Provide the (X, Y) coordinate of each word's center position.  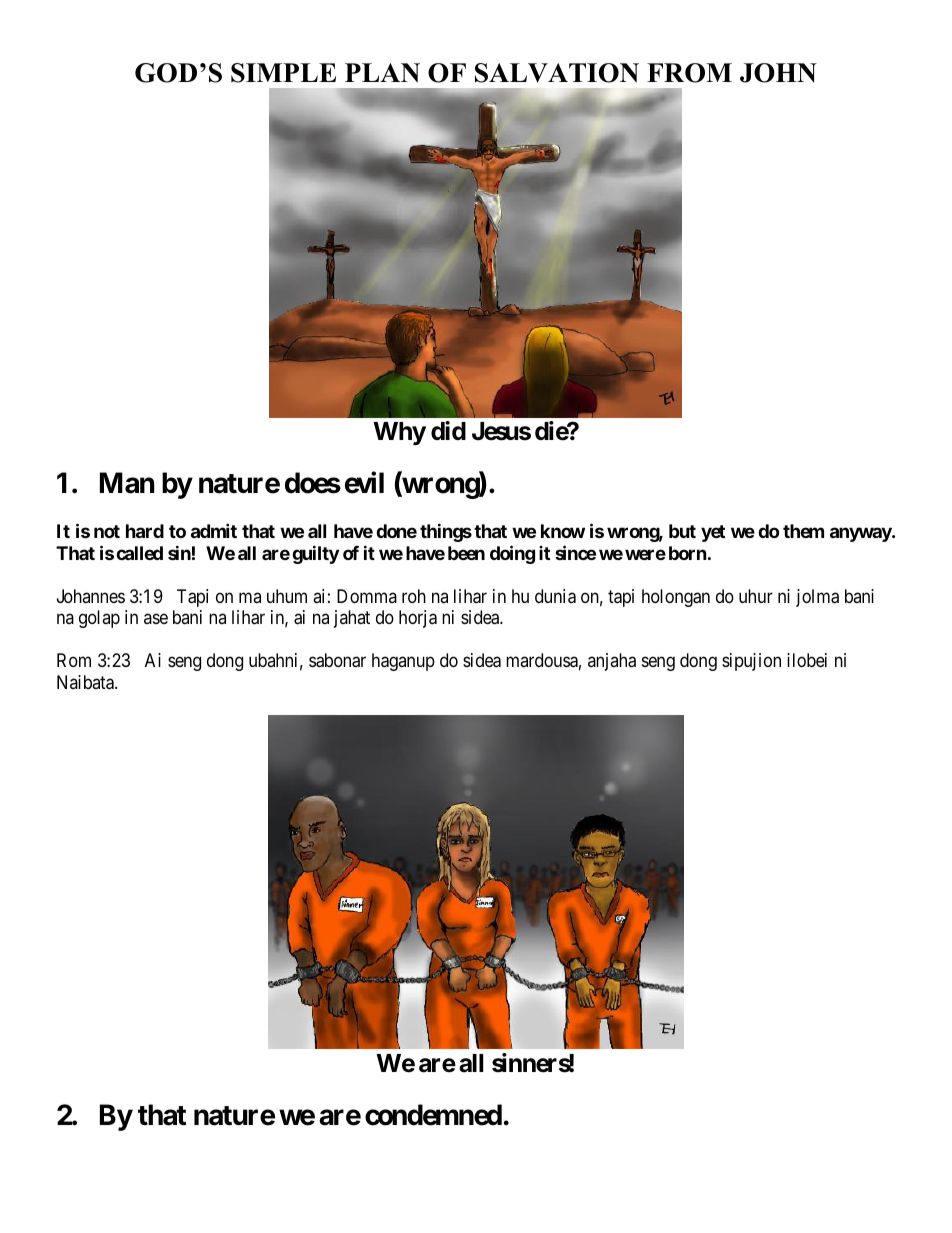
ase (156, 618)
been (466, 553)
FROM (689, 73)
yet (713, 533)
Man (127, 483)
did (448, 430)
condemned (433, 1115)
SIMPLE (283, 73)
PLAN (382, 73)
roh (414, 596)
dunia (555, 596)
